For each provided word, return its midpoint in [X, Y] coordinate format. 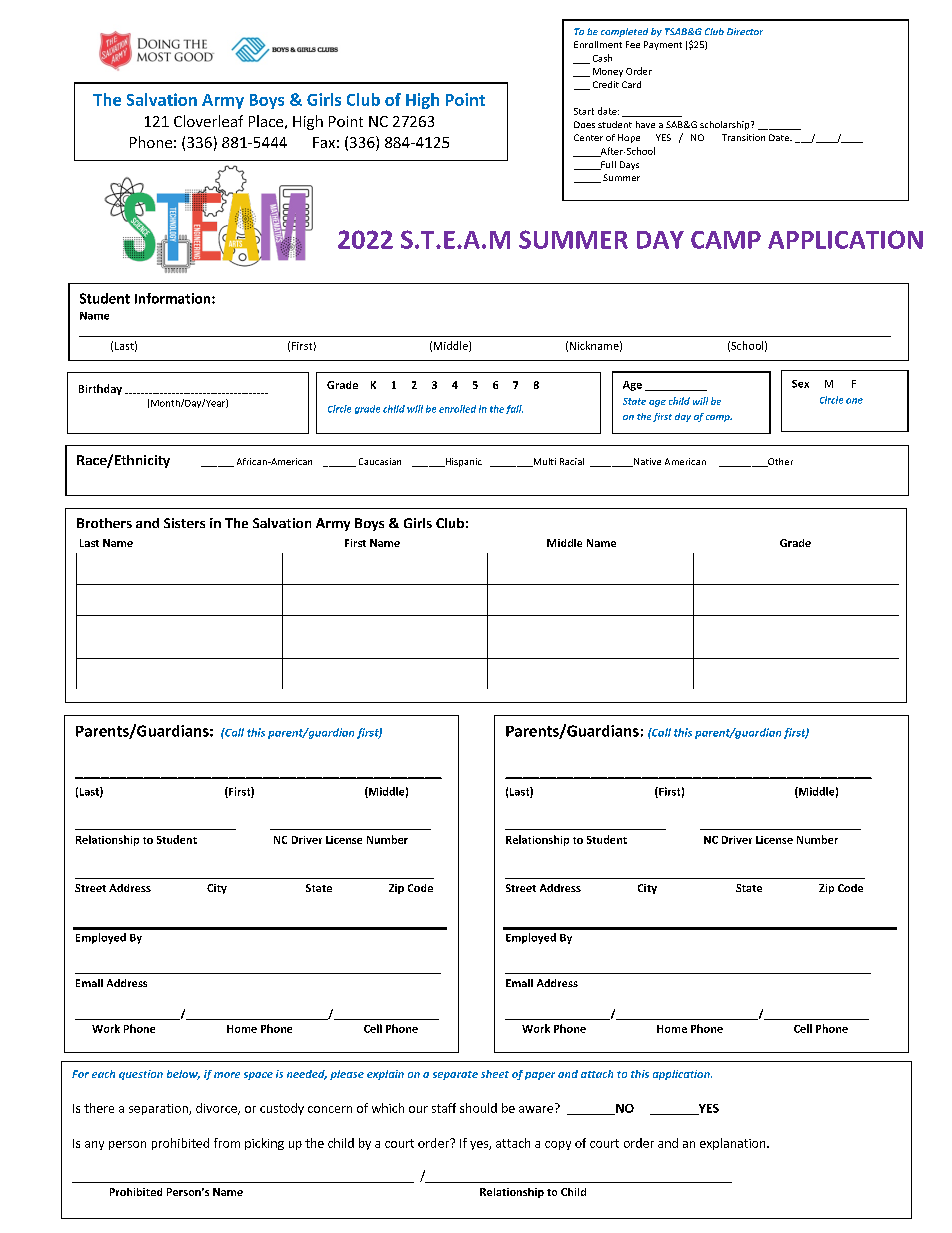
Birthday [100, 389]
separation [159, 1109]
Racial [572, 461]
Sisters [184, 523]
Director [745, 31]
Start [584, 111]
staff [444, 1108]
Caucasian [380, 461]
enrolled [457, 409]
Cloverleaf [208, 121]
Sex [800, 384]
